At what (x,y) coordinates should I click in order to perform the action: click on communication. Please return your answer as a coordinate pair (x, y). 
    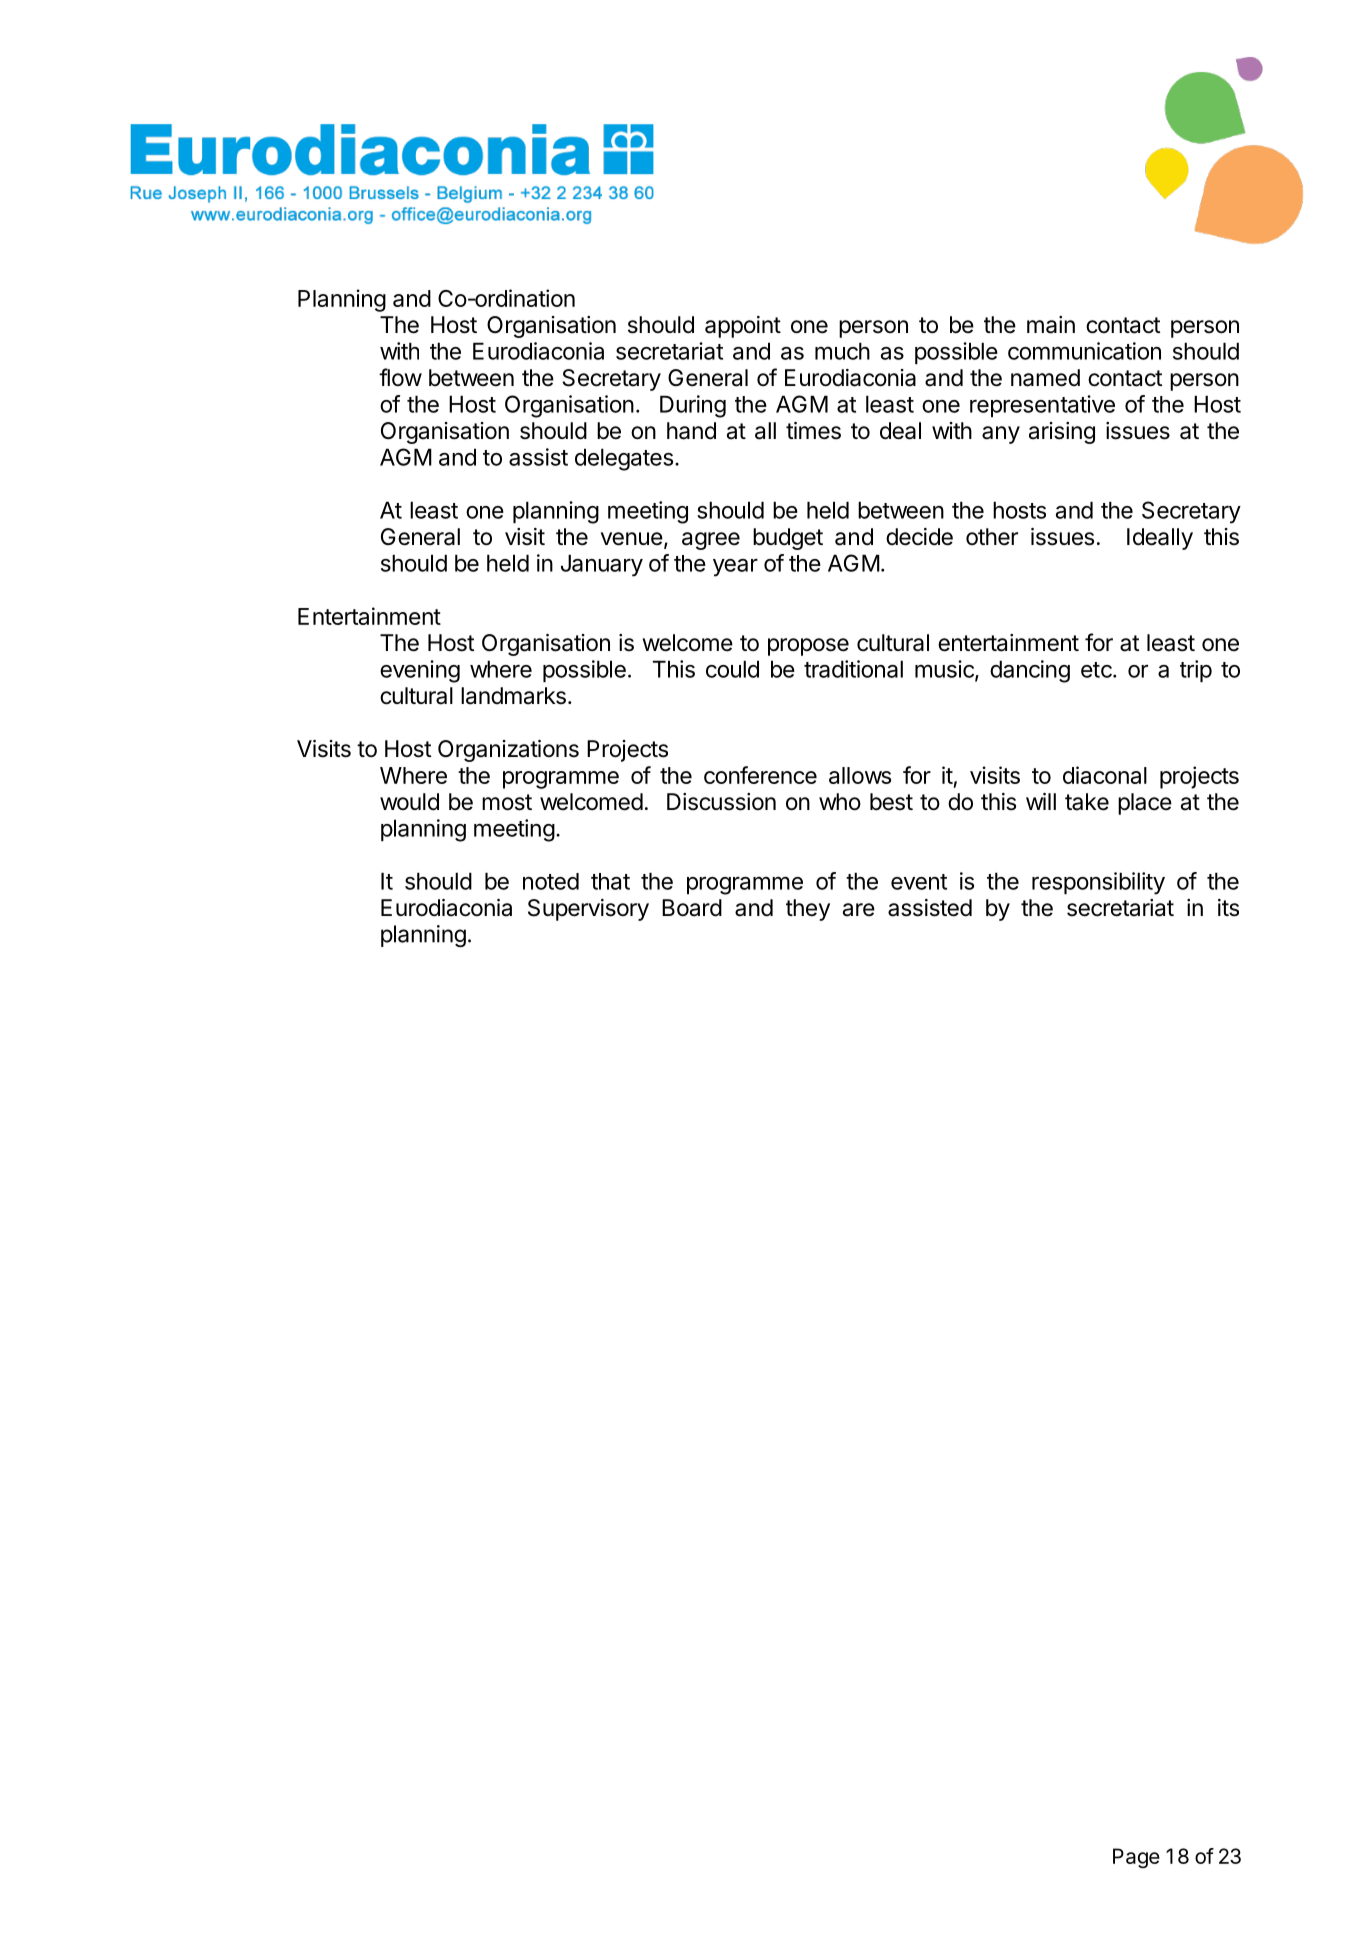
    Looking at the image, I should click on (1084, 351).
